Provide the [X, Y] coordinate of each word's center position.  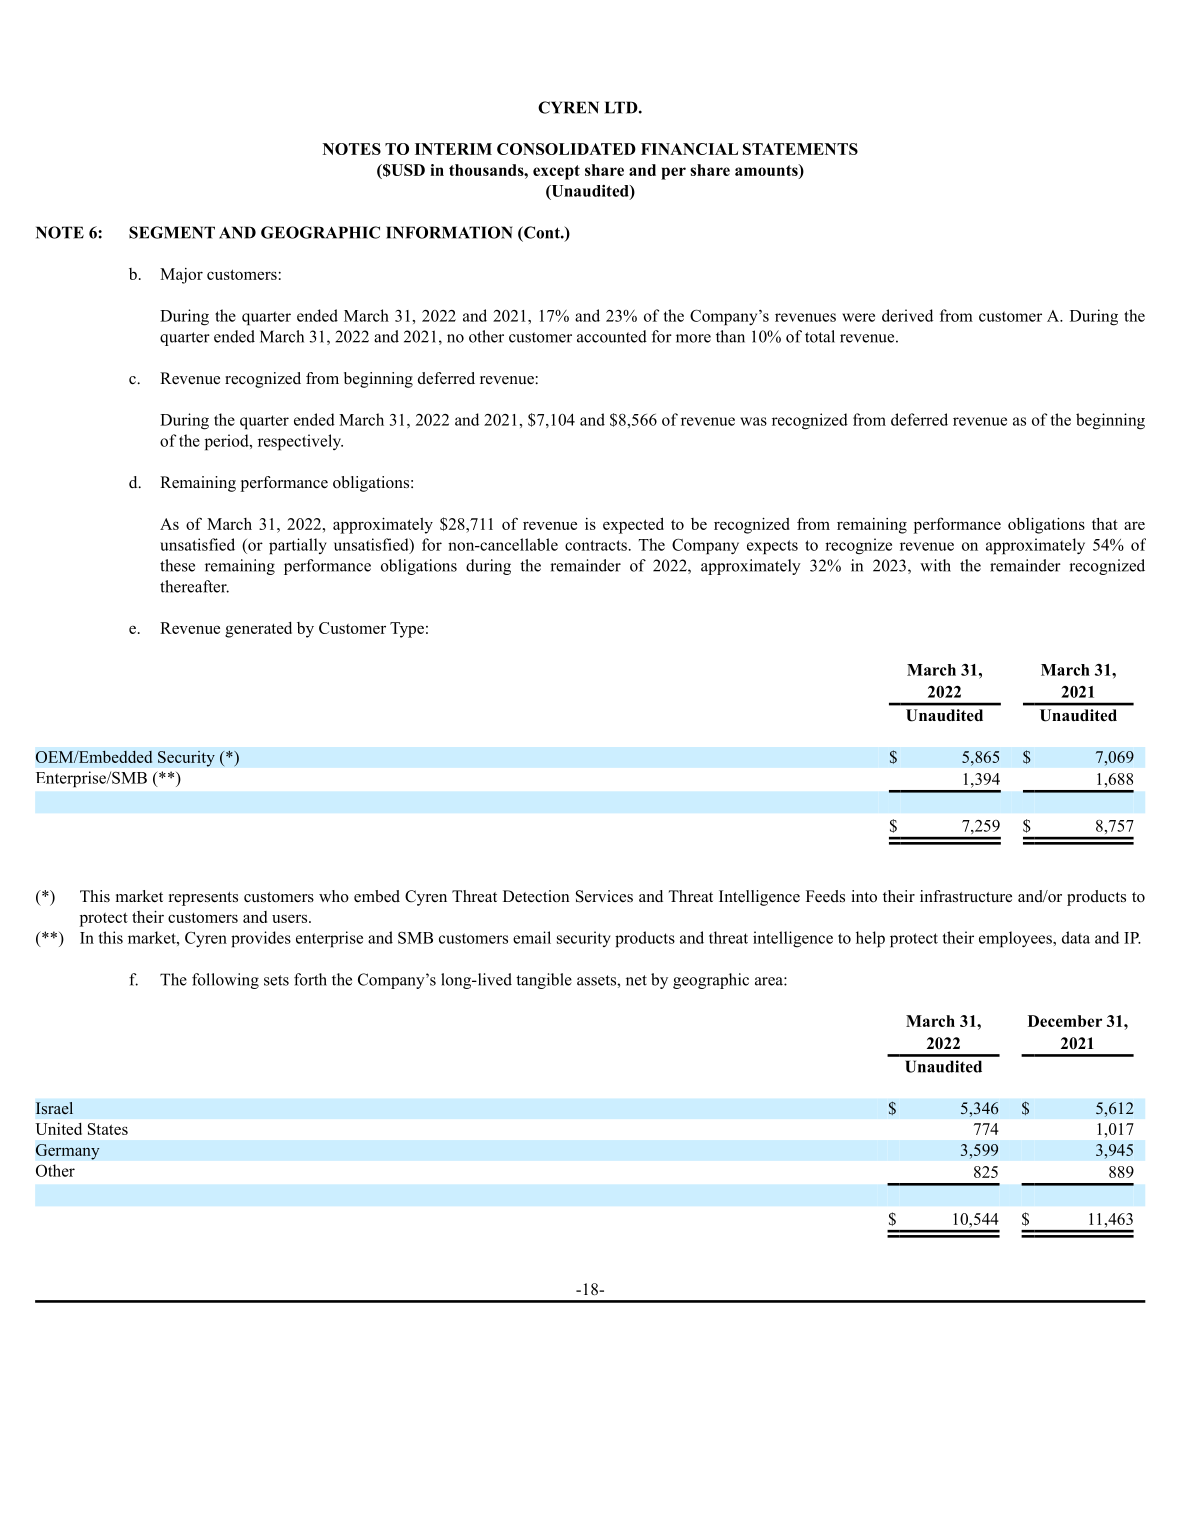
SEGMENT [172, 232]
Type [407, 630]
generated [258, 630]
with [935, 565]
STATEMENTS [800, 149]
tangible [544, 981]
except [556, 172]
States [108, 1129]
